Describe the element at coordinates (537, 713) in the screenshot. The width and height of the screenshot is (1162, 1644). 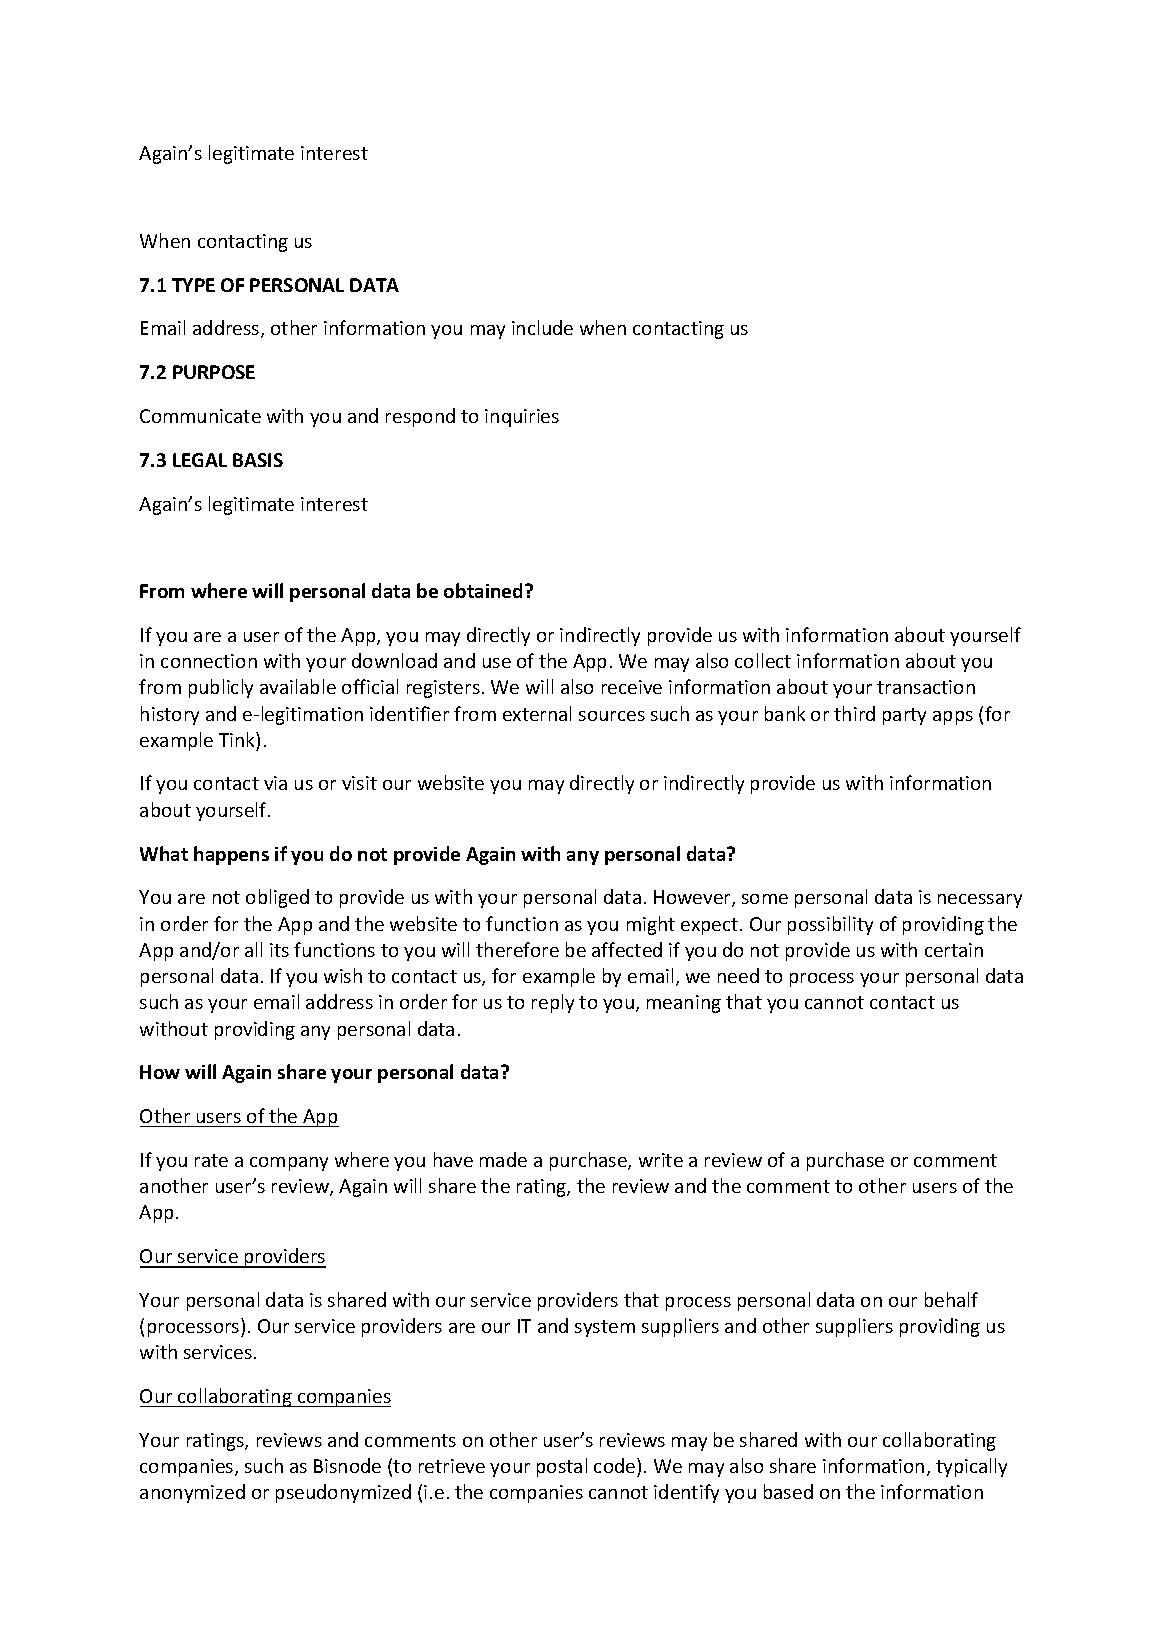
I see `external` at that location.
